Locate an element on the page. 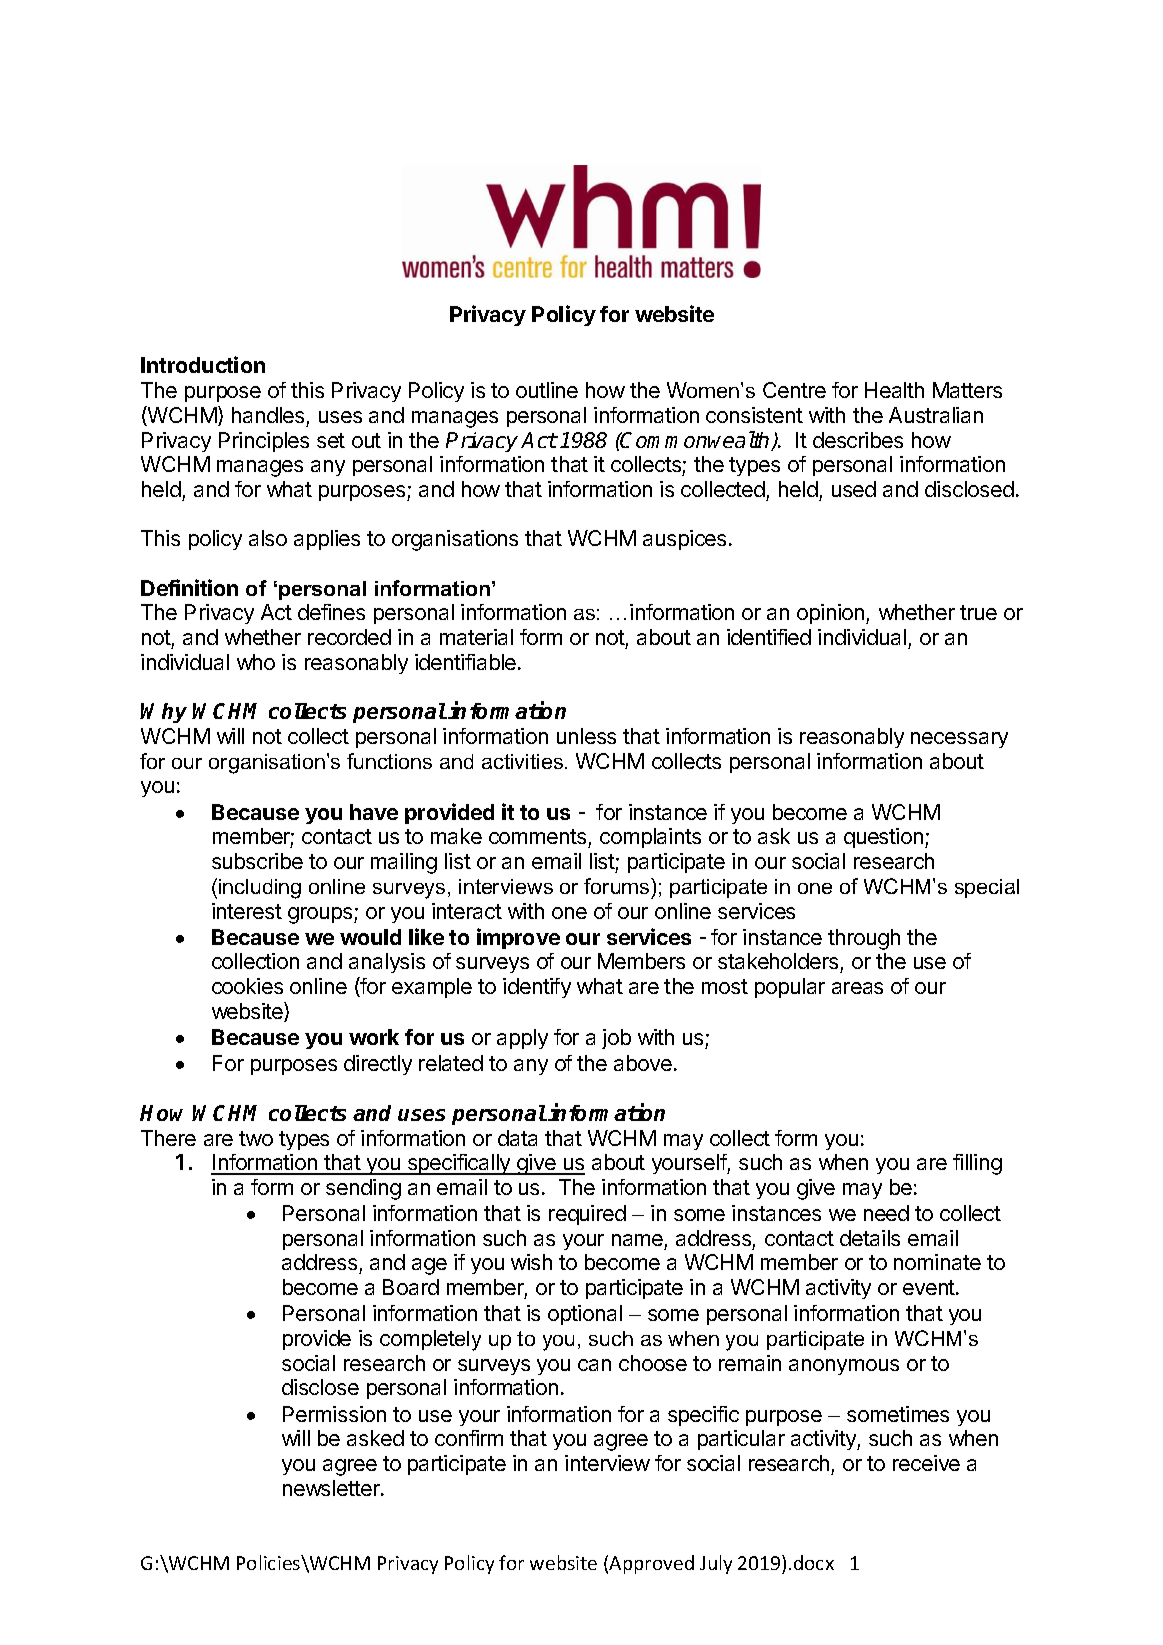 The image size is (1163, 1645). outline is located at coordinates (547, 390).
